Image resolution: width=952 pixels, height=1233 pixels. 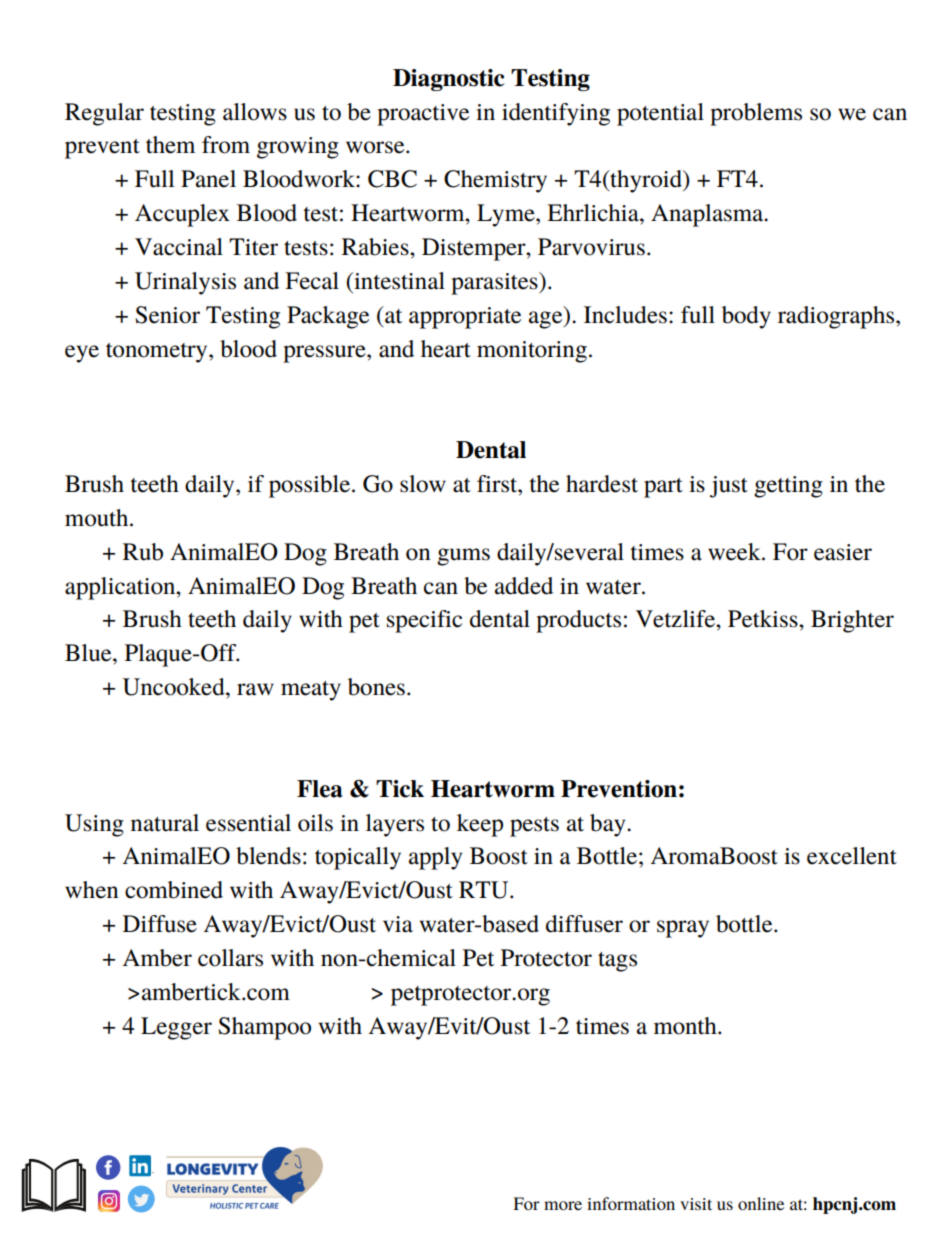 I want to click on problems, so click(x=756, y=114).
